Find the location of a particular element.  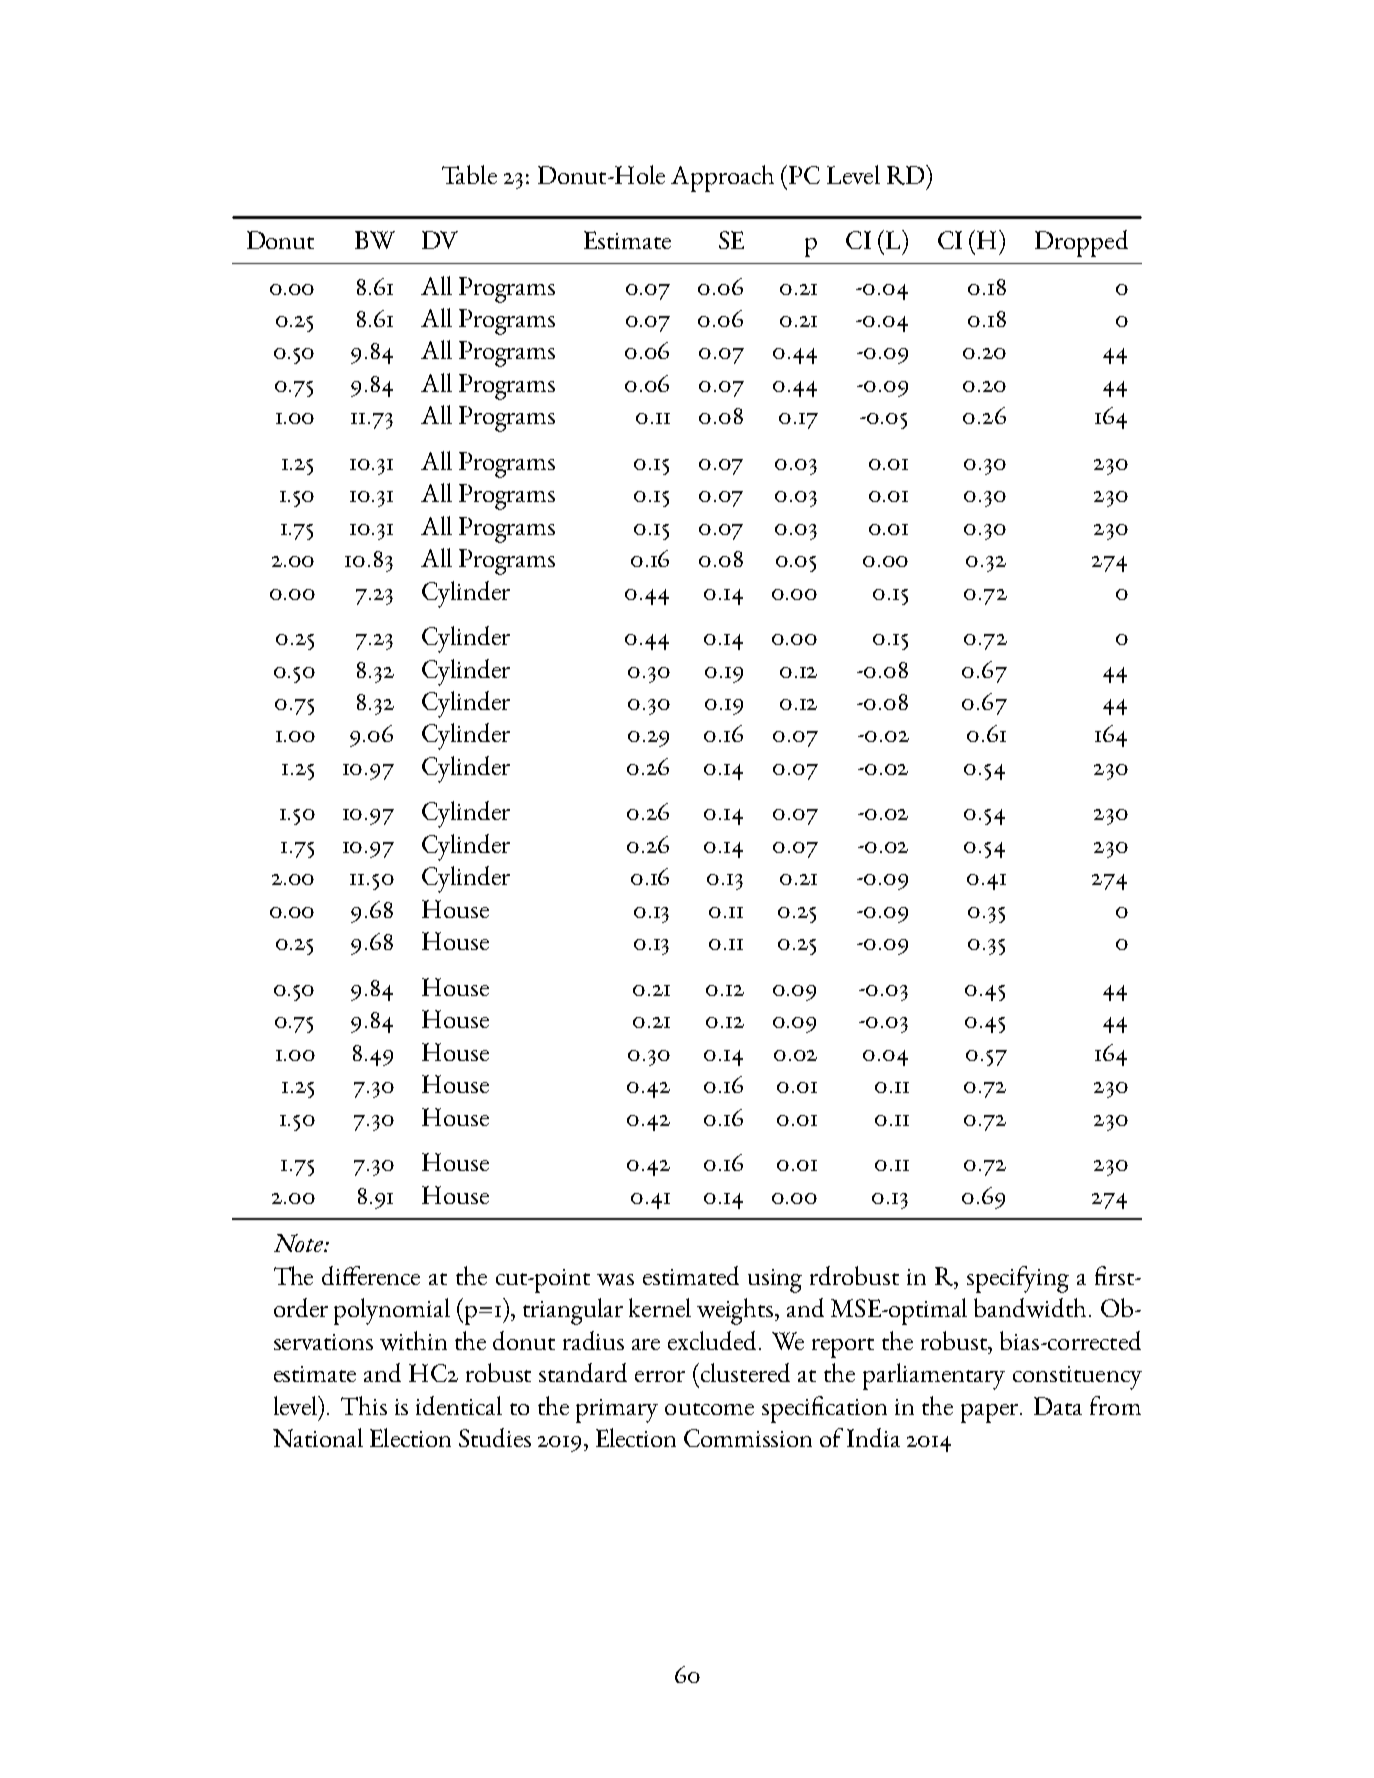

Approach is located at coordinates (722, 178).
